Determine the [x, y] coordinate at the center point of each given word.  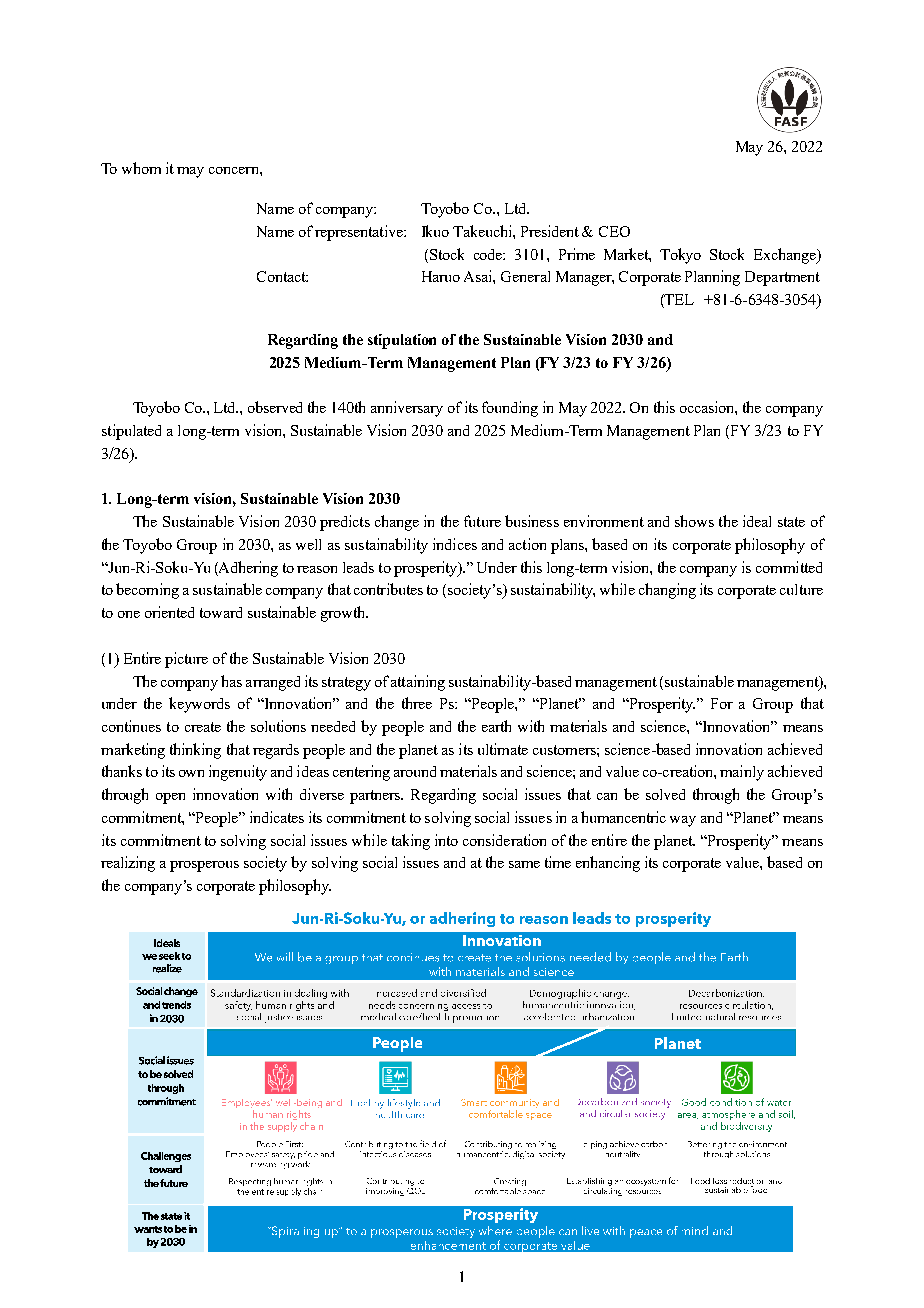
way [683, 821]
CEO [614, 231]
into [446, 840]
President [550, 231]
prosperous [204, 866]
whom [141, 168]
